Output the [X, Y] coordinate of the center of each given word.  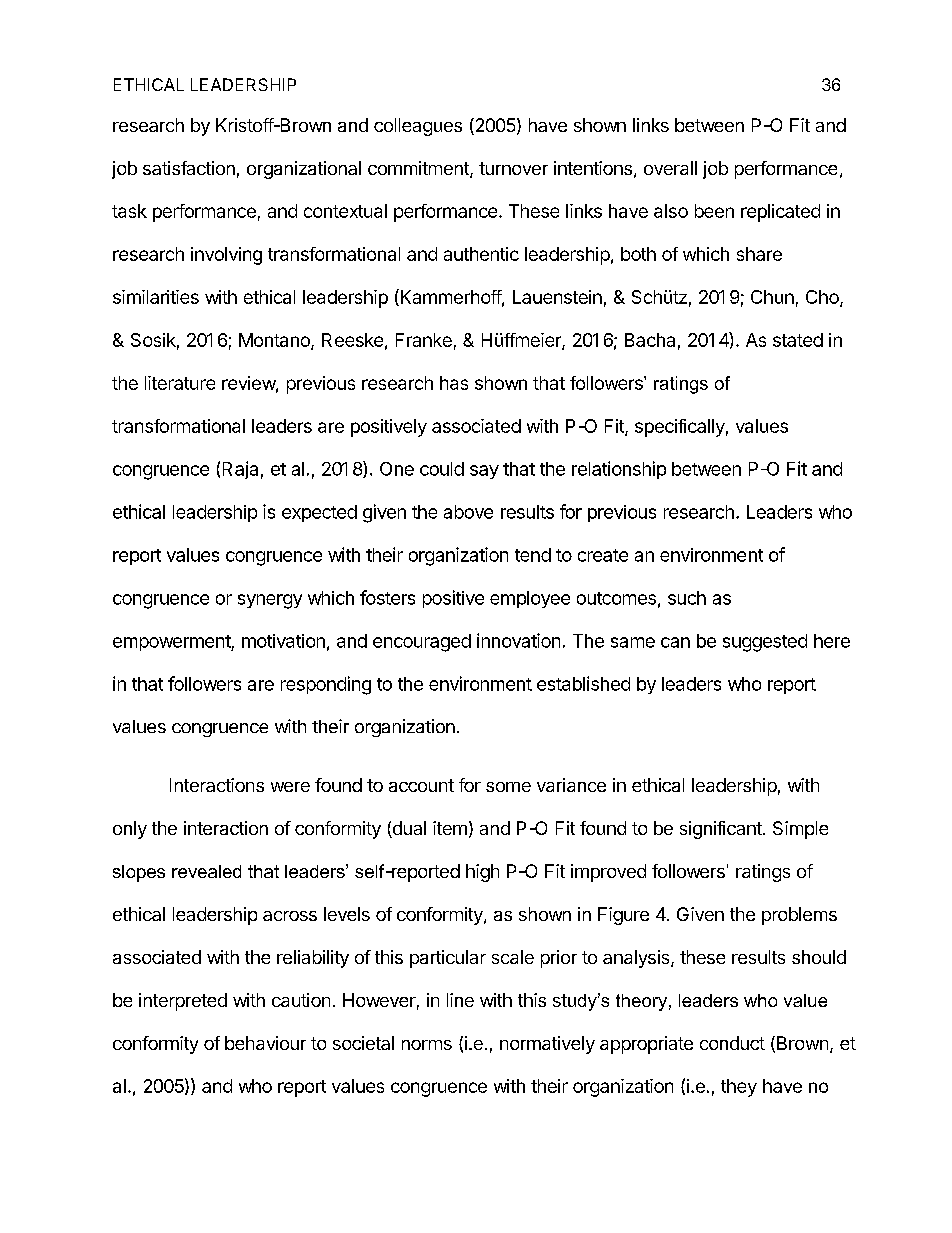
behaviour [265, 1043]
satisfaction [189, 168]
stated [798, 340]
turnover [513, 168]
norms [427, 1045]
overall [670, 168]
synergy [270, 601]
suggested [765, 643]
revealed [206, 871]
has [454, 383]
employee [530, 599]
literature [180, 383]
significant [722, 830]
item [450, 828]
